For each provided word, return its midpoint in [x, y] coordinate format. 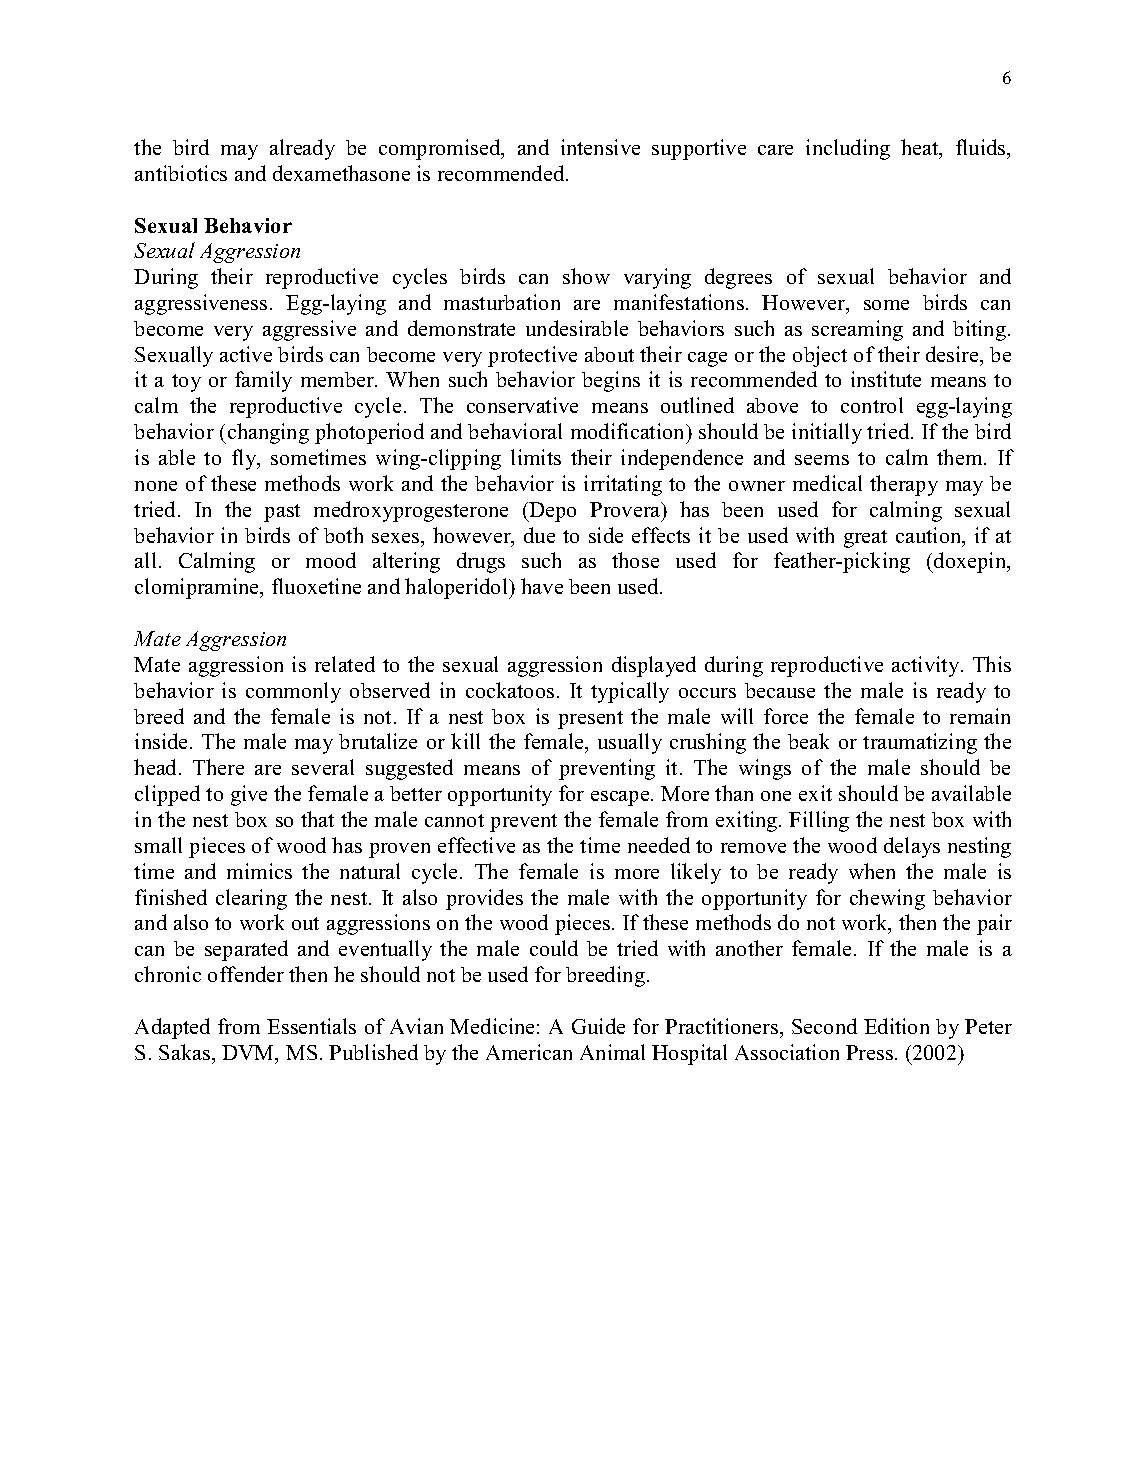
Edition [896, 1026]
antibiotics [181, 173]
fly [245, 459]
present [590, 720]
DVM [249, 1054]
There [218, 767]
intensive [600, 147]
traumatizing [920, 743]
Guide [598, 1026]
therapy [904, 485]
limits [536, 457]
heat [921, 148]
